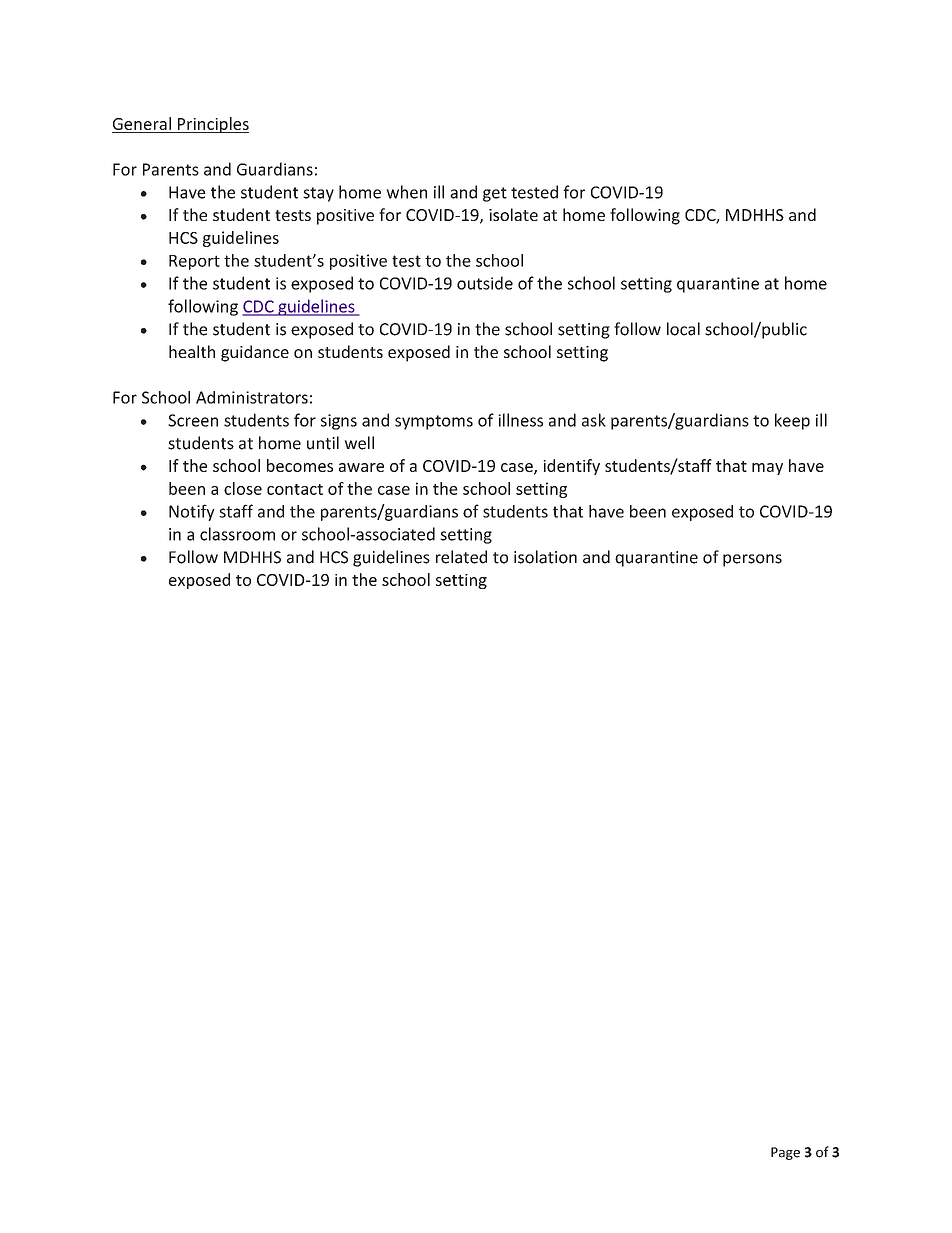  Describe the element at coordinates (237, 534) in the image. I see `classroom` at that location.
